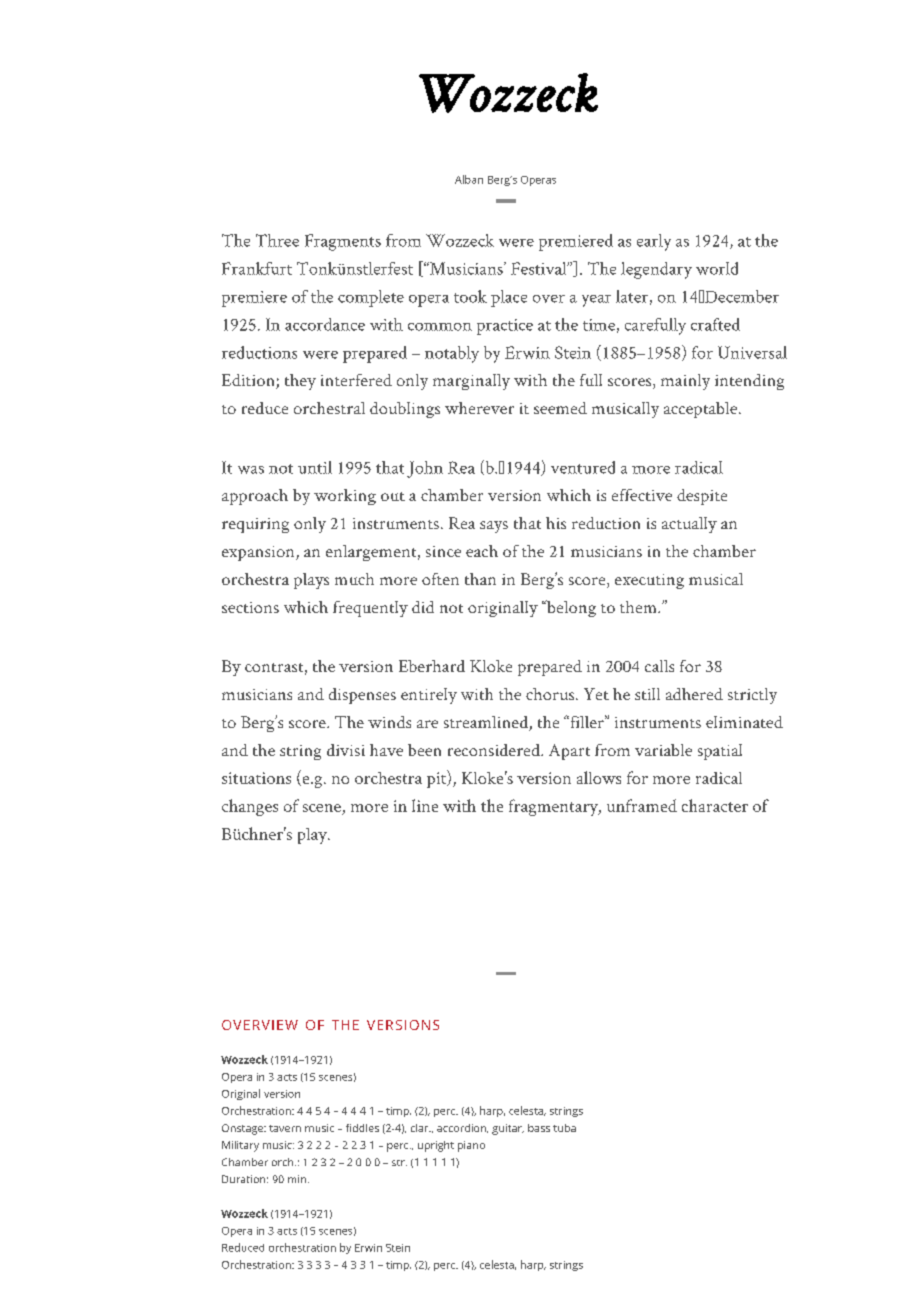 The height and width of the screenshot is (1308, 924). Describe the element at coordinates (285, 1128) in the screenshot. I see `tavern` at that location.
